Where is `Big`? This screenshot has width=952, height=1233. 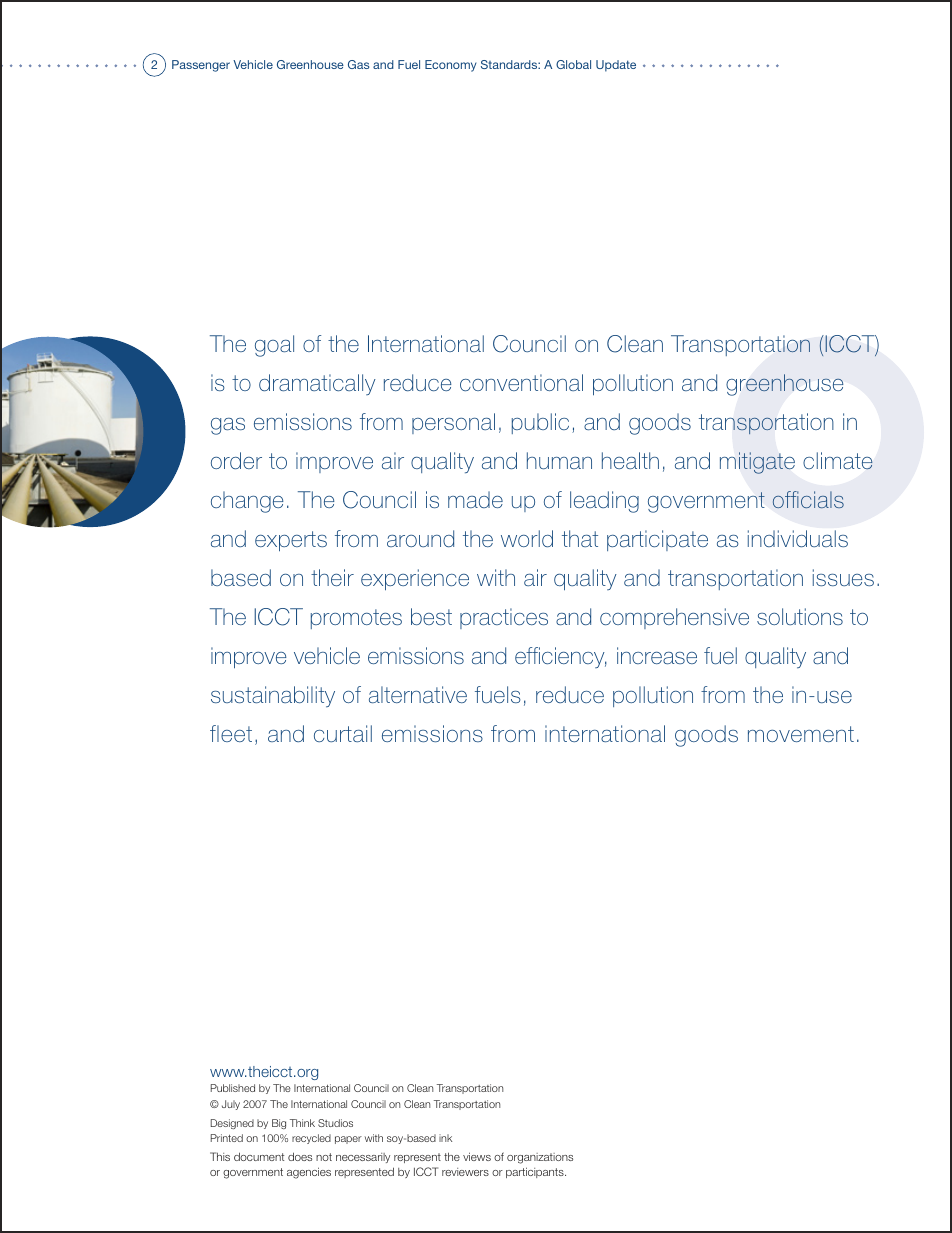
Big is located at coordinates (279, 1124).
